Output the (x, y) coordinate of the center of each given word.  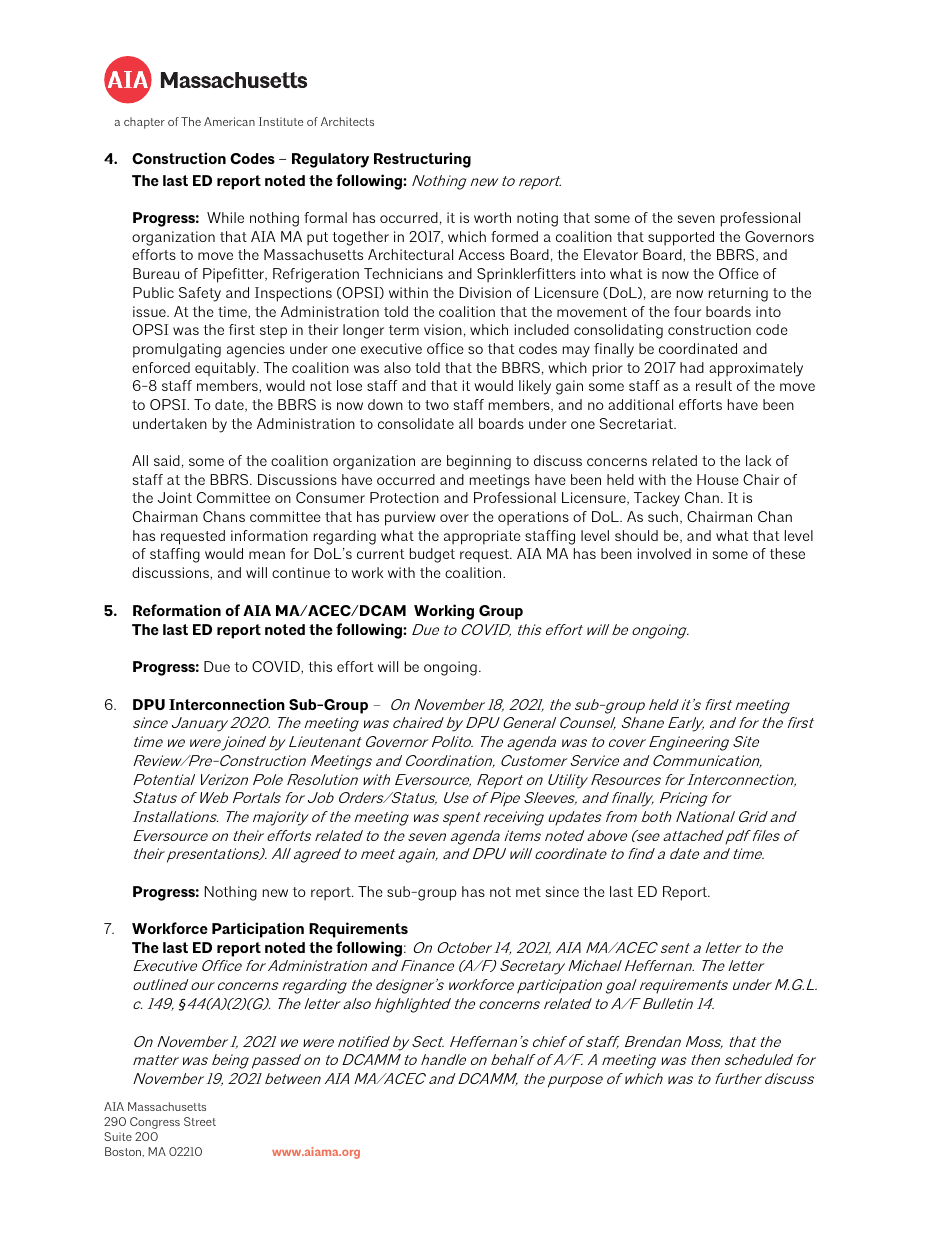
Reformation (177, 610)
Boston (124, 1151)
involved (664, 553)
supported (681, 238)
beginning (479, 462)
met (528, 892)
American (229, 121)
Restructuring (422, 160)
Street (200, 1121)
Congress (155, 1123)
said (167, 460)
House (718, 479)
